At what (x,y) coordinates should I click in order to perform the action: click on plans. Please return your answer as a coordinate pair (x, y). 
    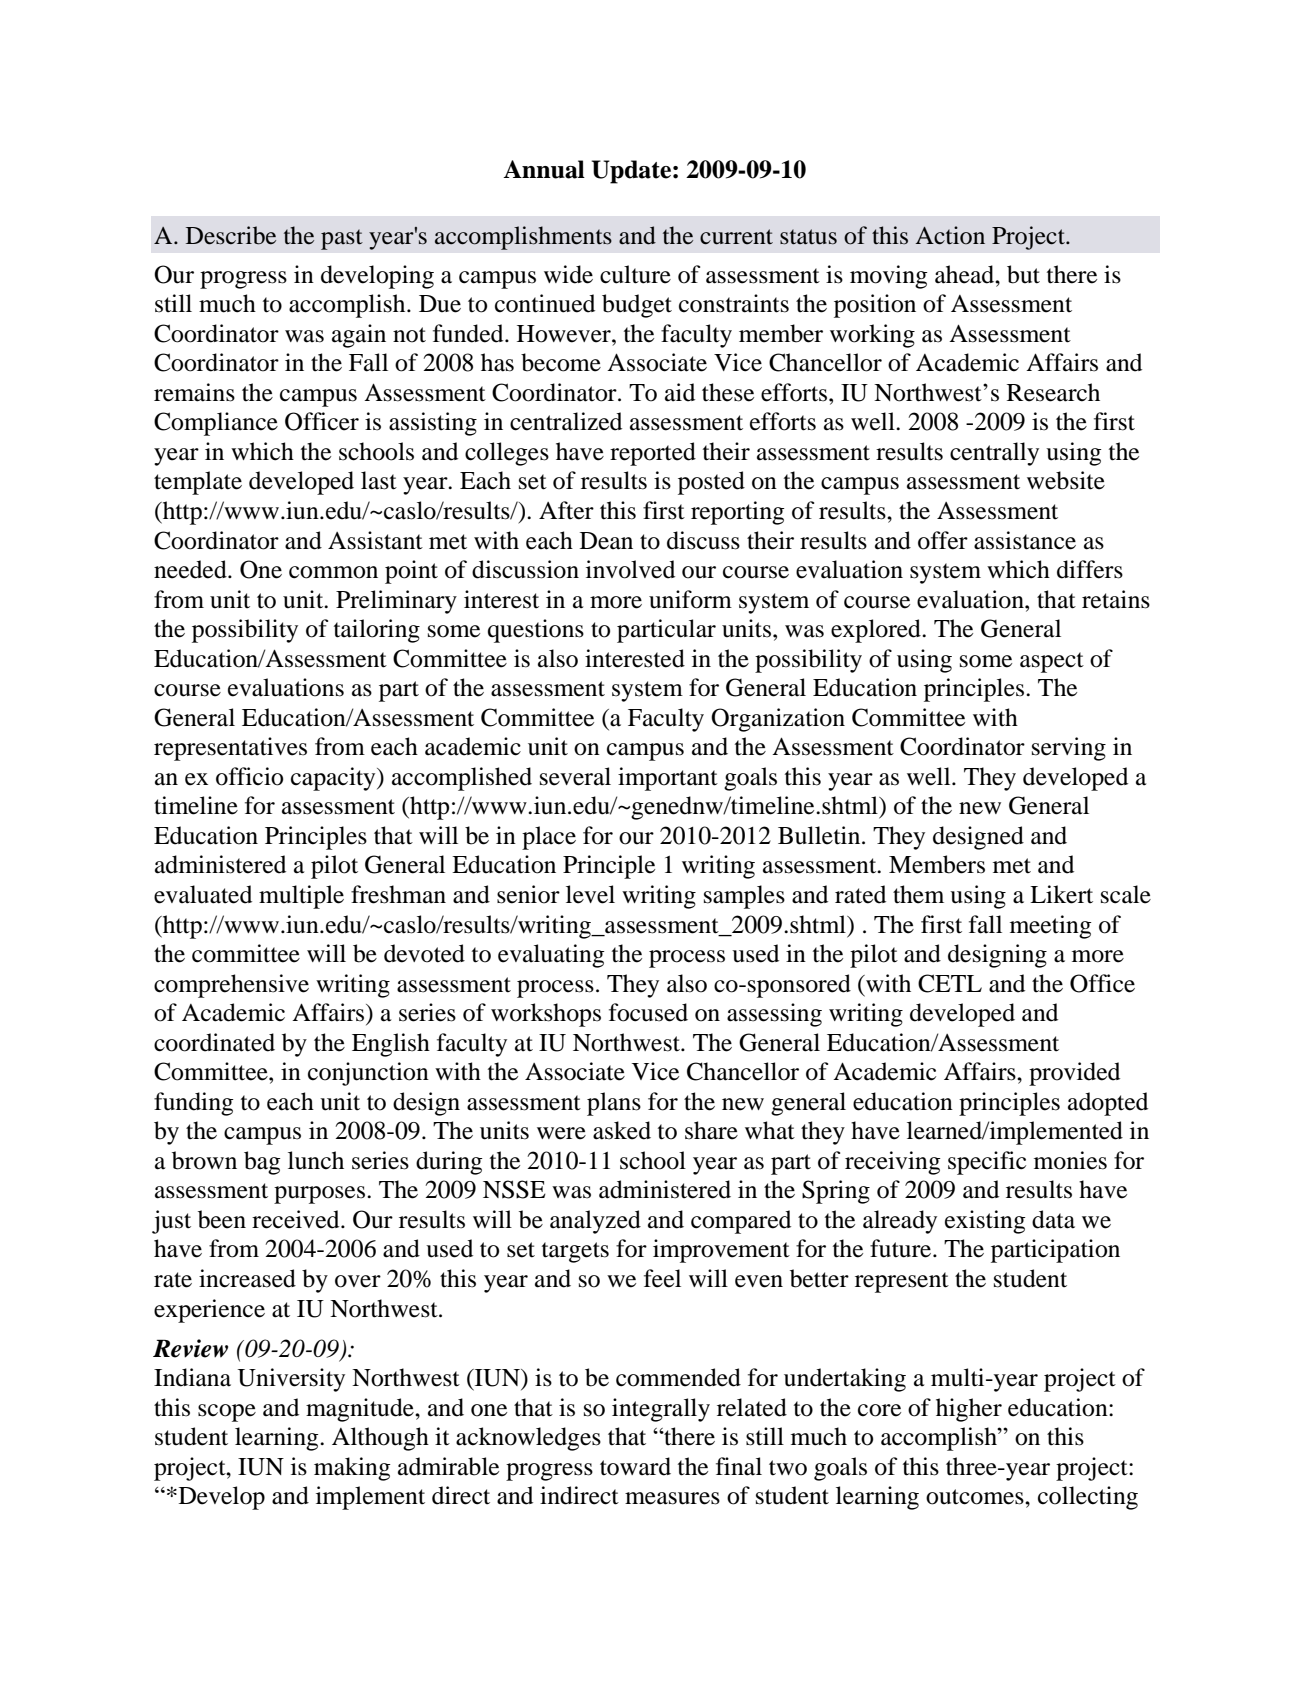
    Looking at the image, I should click on (614, 1104).
